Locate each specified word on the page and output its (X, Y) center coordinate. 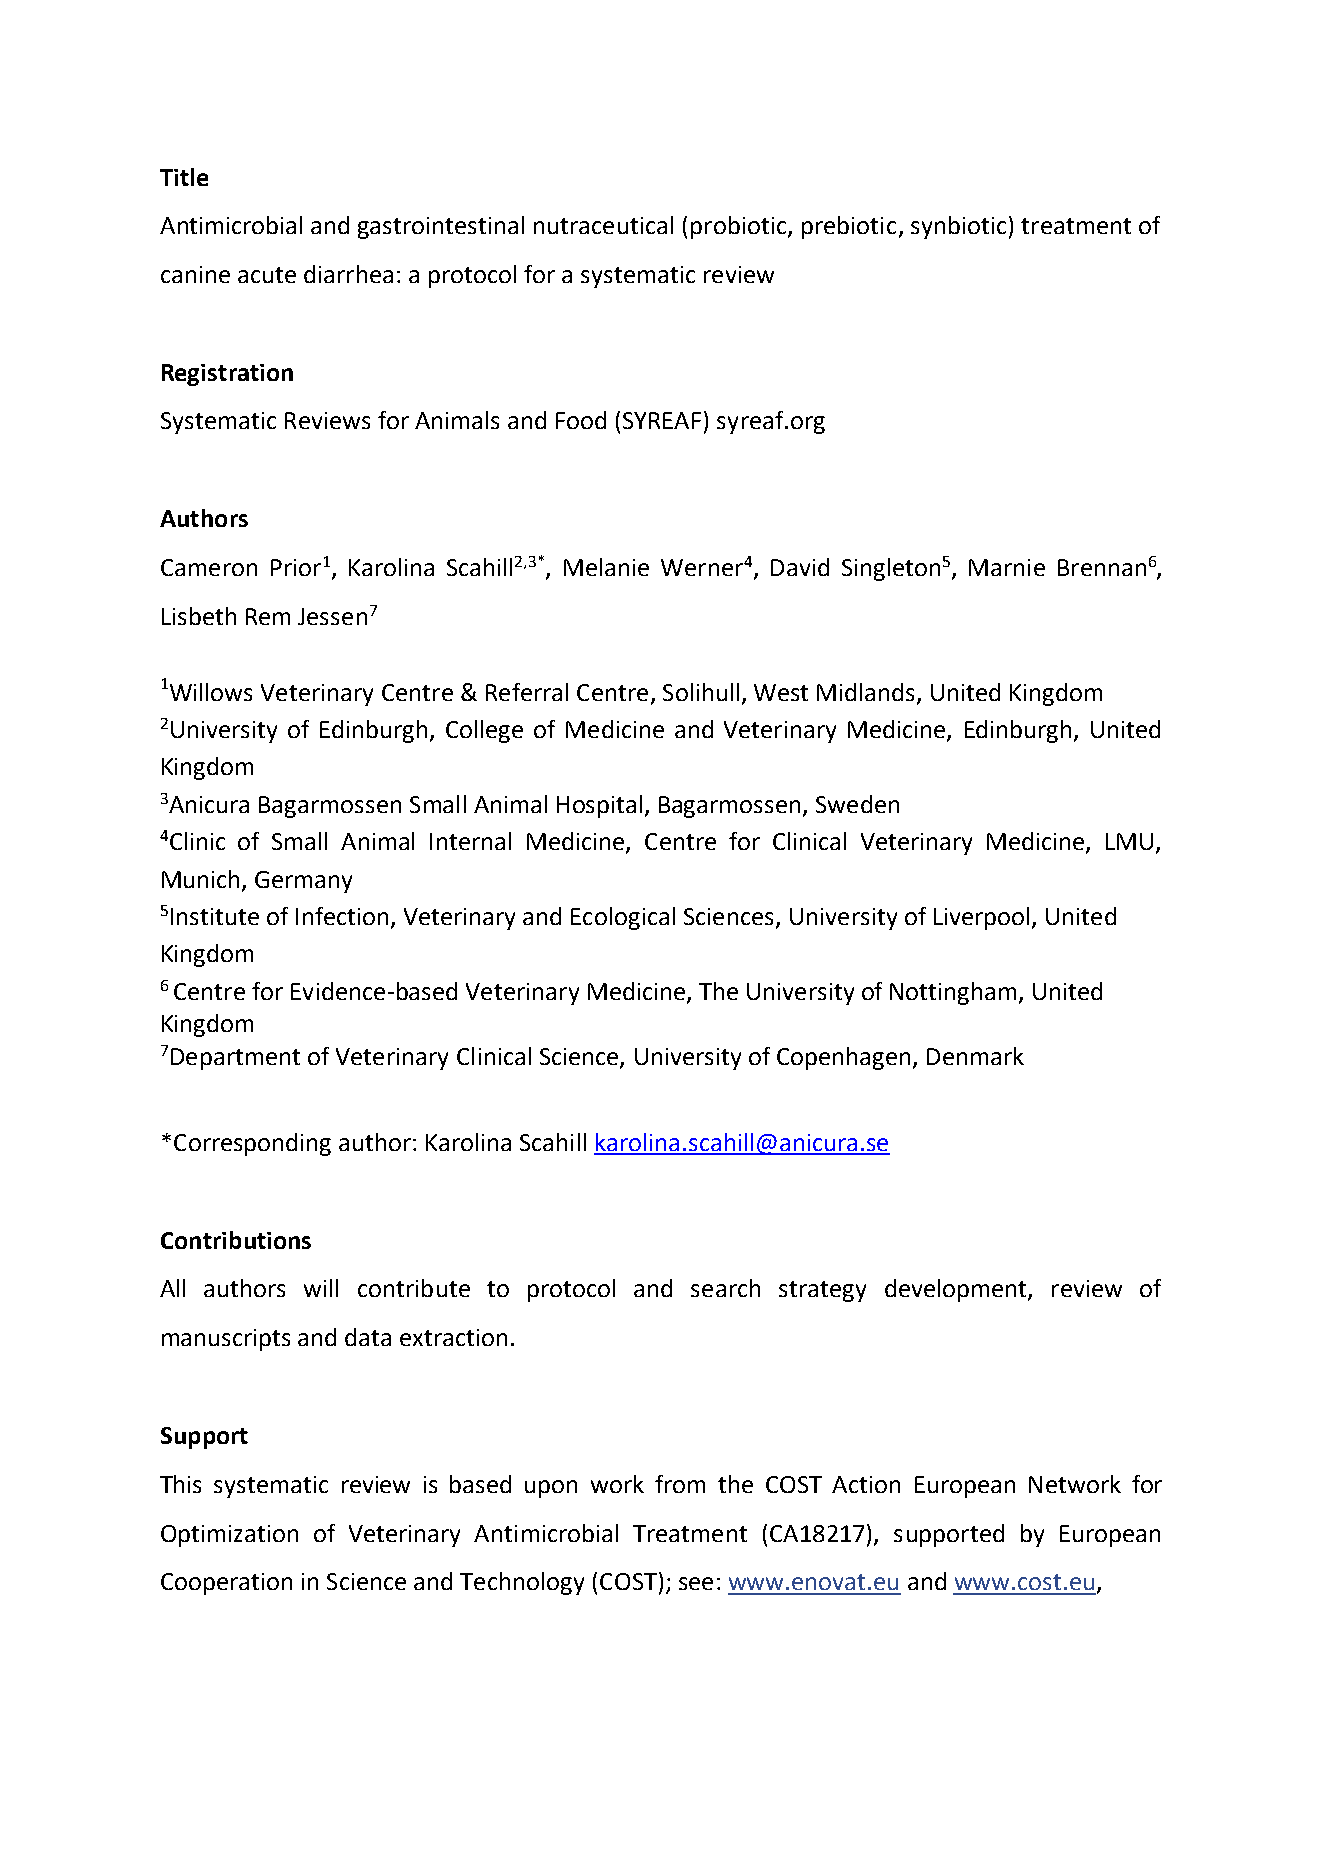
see (696, 1583)
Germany (303, 882)
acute (267, 275)
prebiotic (849, 227)
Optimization (229, 1536)
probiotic (740, 227)
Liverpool (981, 918)
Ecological (623, 918)
